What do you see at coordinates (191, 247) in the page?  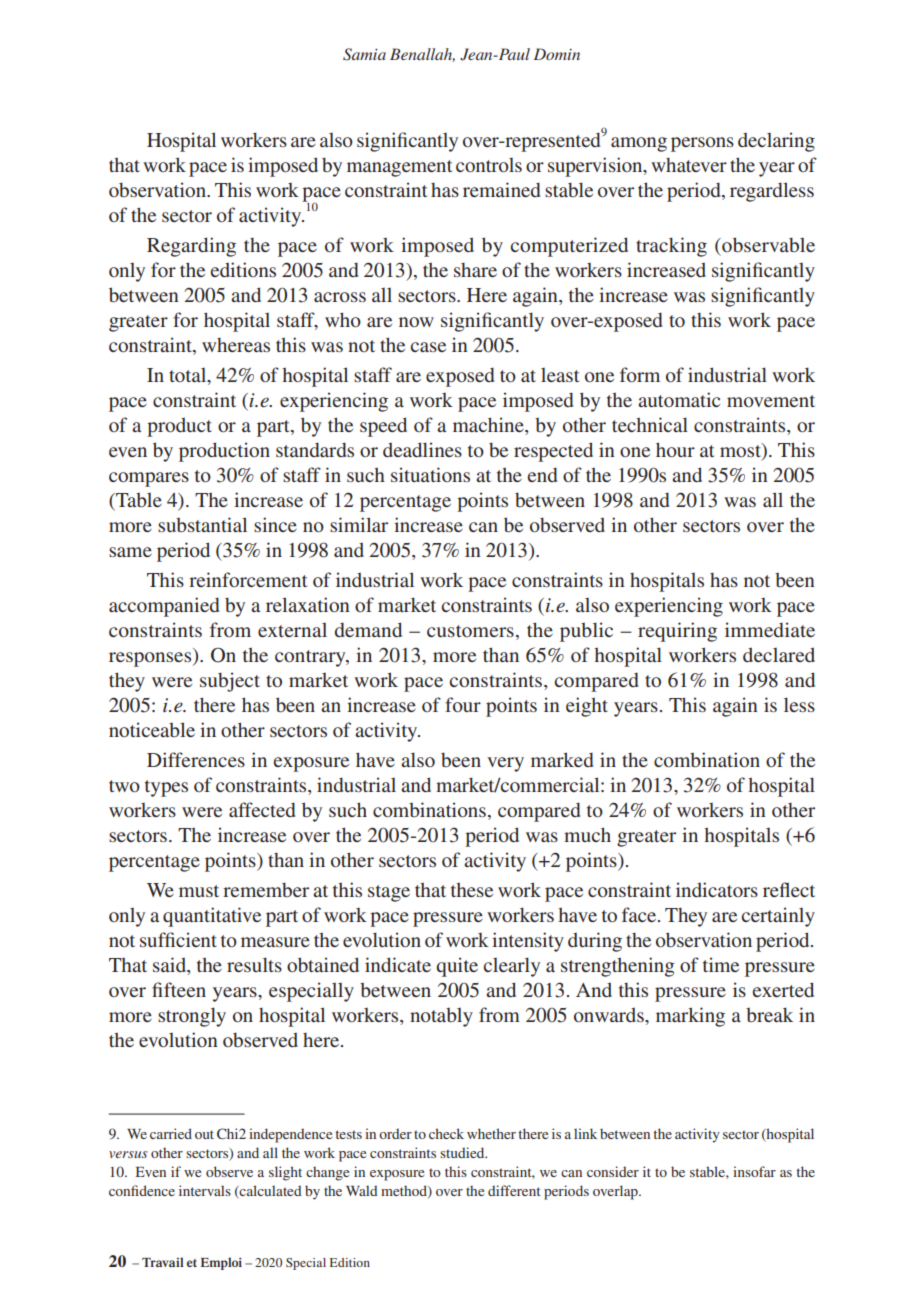 I see `Regarding` at bounding box center [191, 247].
